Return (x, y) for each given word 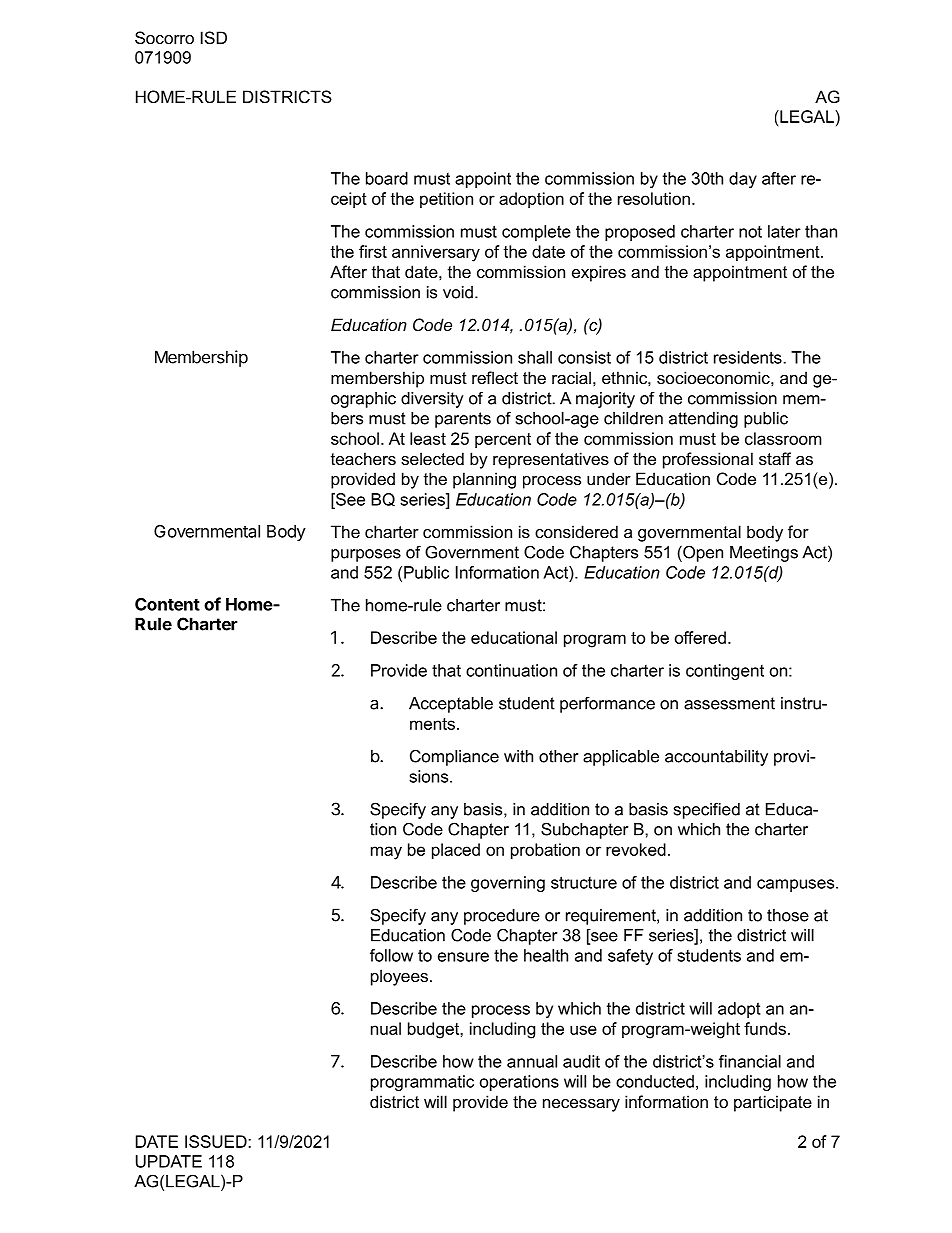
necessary (581, 1105)
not (750, 232)
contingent (725, 672)
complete (536, 233)
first (373, 251)
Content (167, 604)
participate (773, 1103)
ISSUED (217, 1141)
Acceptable (451, 705)
